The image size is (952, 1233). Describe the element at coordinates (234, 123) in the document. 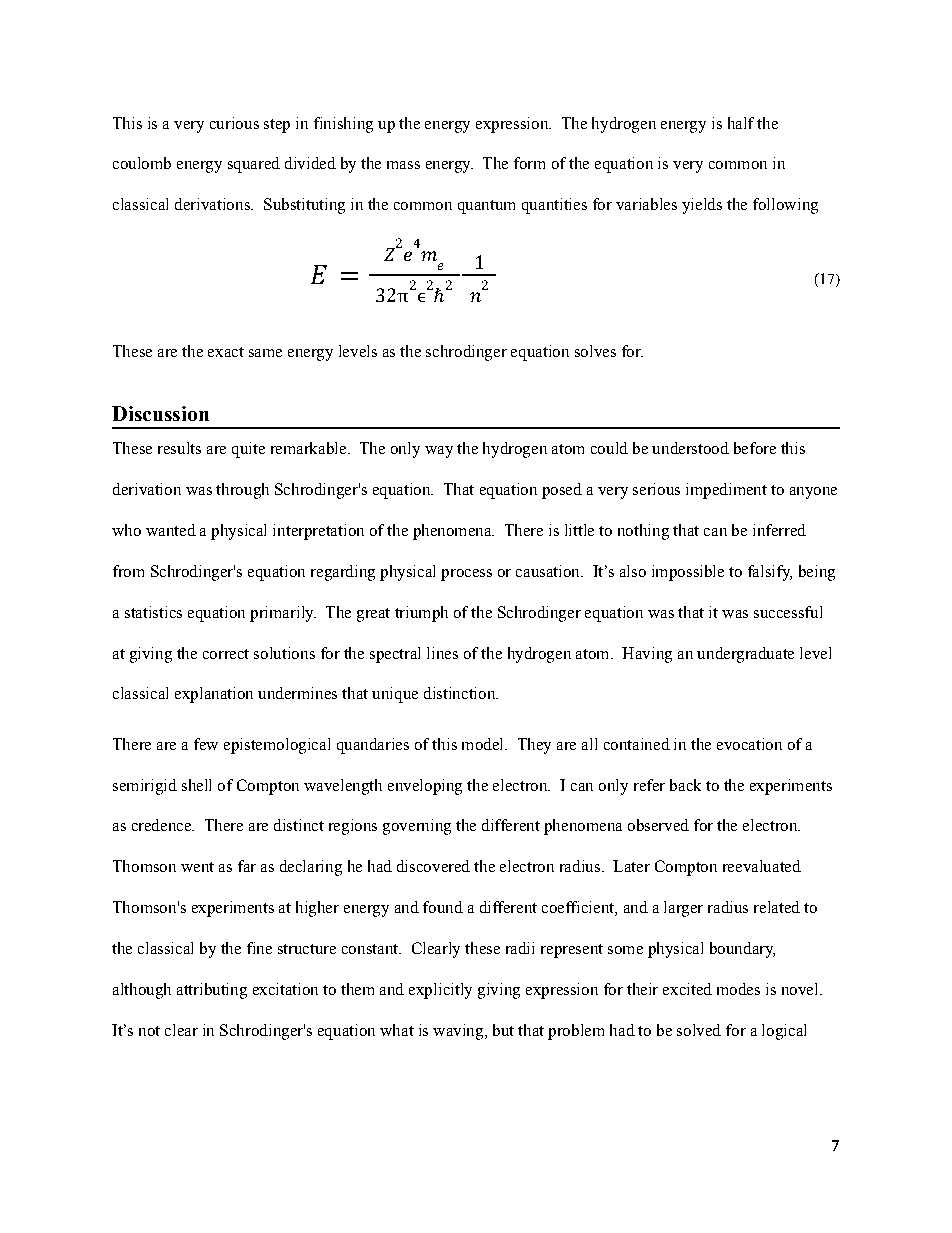

I see `curious` at that location.
